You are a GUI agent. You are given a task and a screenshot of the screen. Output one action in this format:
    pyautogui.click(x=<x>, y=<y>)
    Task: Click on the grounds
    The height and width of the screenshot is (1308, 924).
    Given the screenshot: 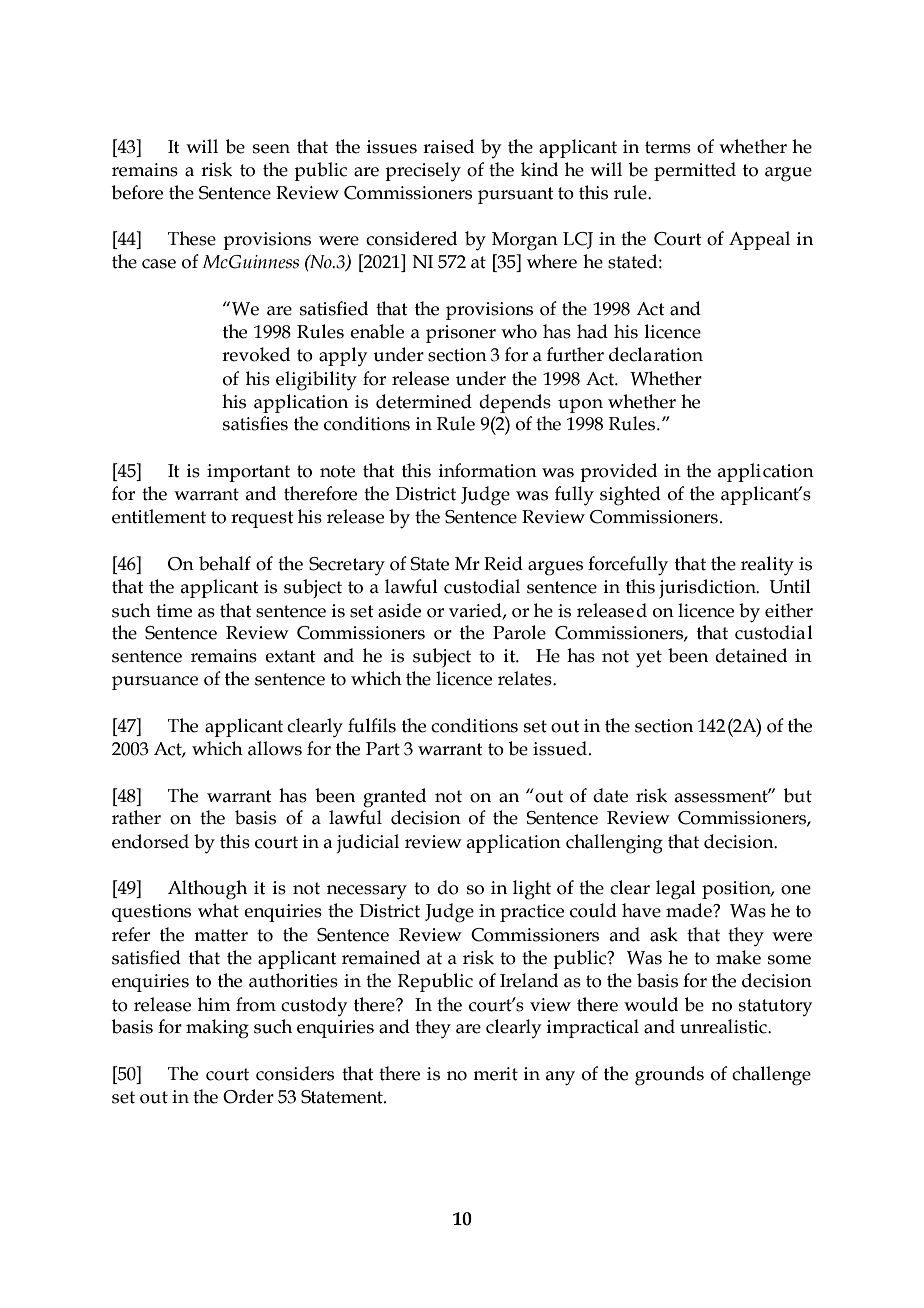 What is the action you would take?
    pyautogui.click(x=669, y=1076)
